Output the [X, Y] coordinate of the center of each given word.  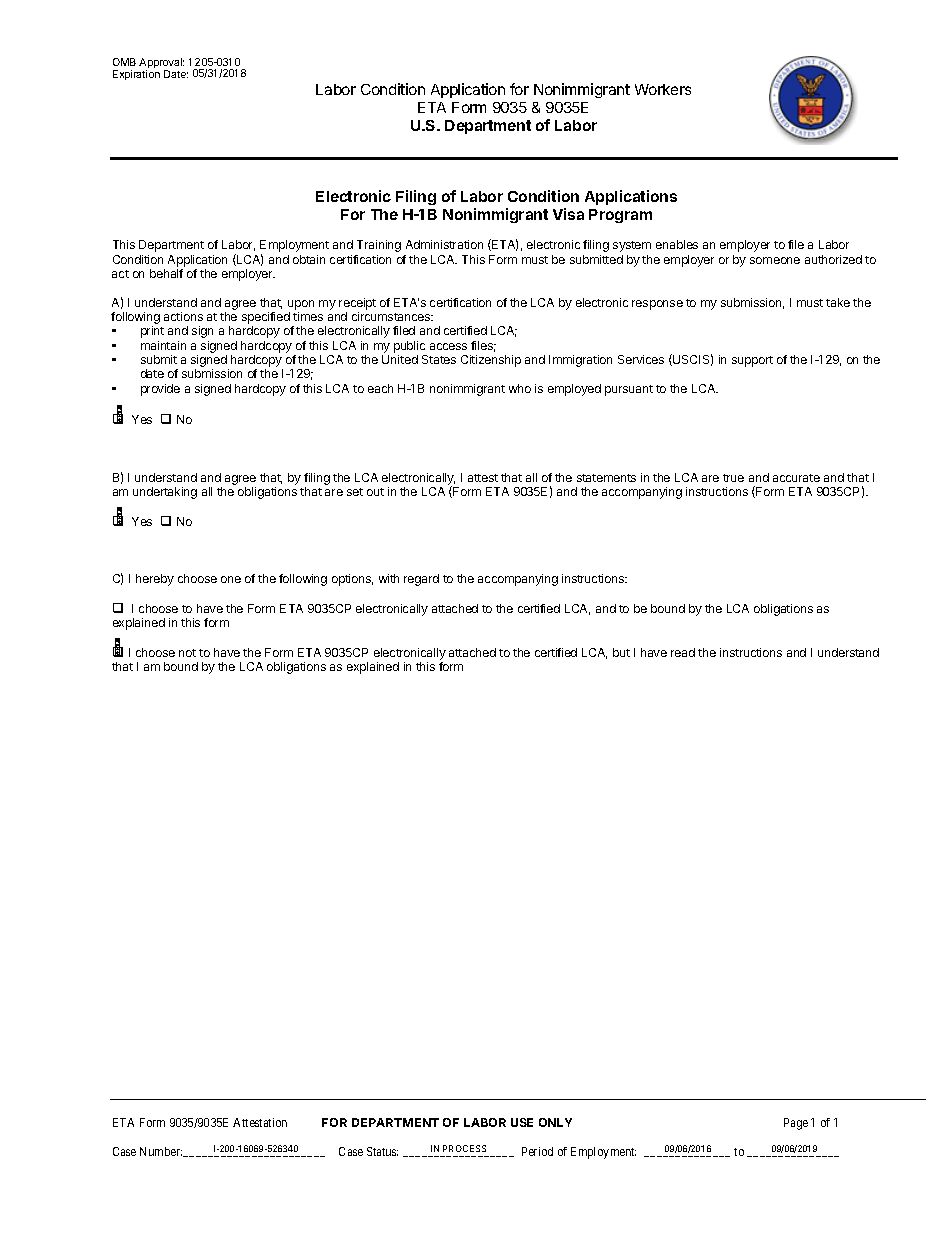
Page [796, 1124]
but [621, 652]
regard [421, 580]
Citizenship [491, 361]
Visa [568, 214]
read [683, 652]
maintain [163, 345]
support [752, 361]
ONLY [555, 1122]
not [187, 653]
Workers [663, 89]
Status [382, 1151]
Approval [161, 64]
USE [522, 1122]
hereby [155, 580]
